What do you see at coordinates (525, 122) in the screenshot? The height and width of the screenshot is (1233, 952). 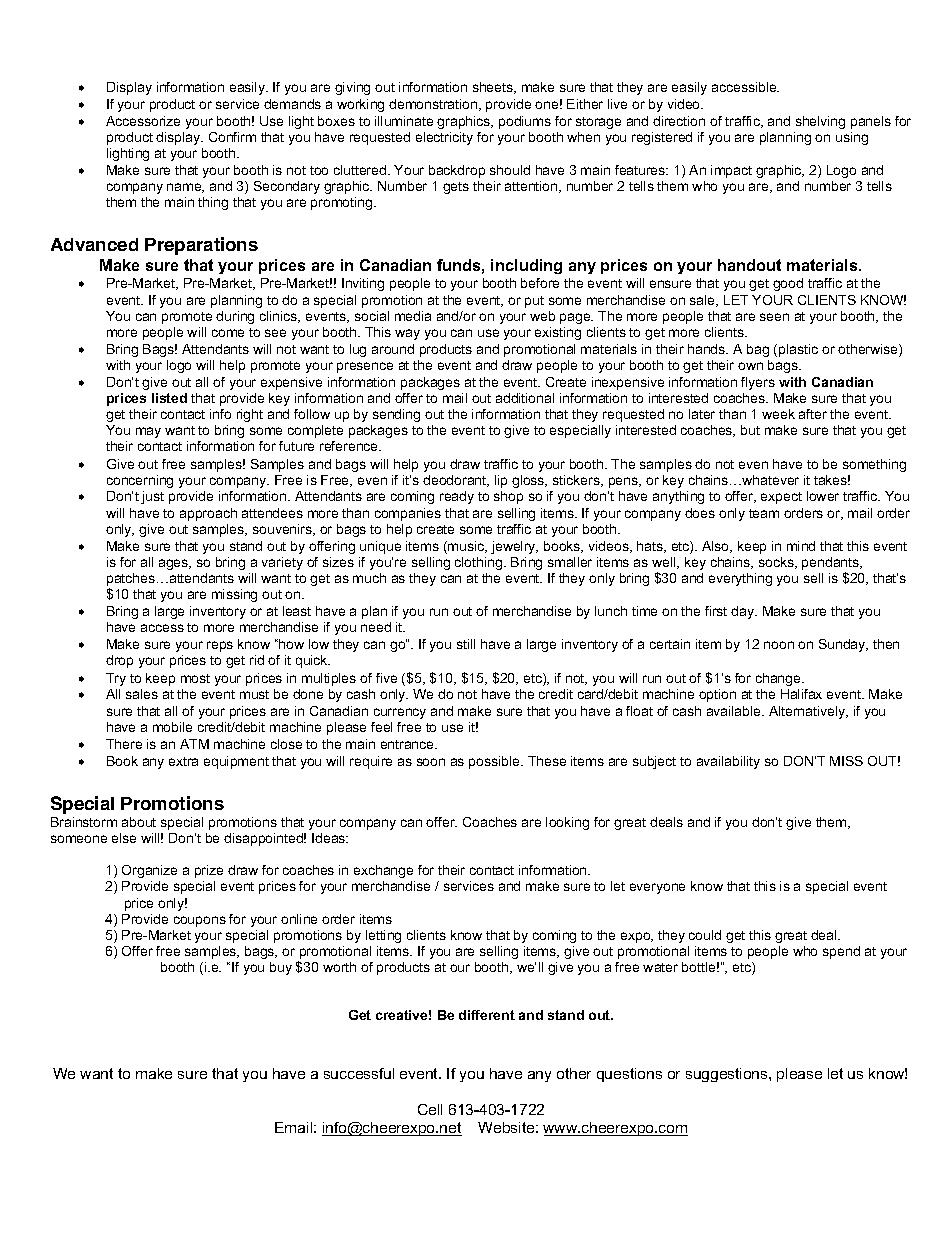 I see `podiums` at bounding box center [525, 122].
